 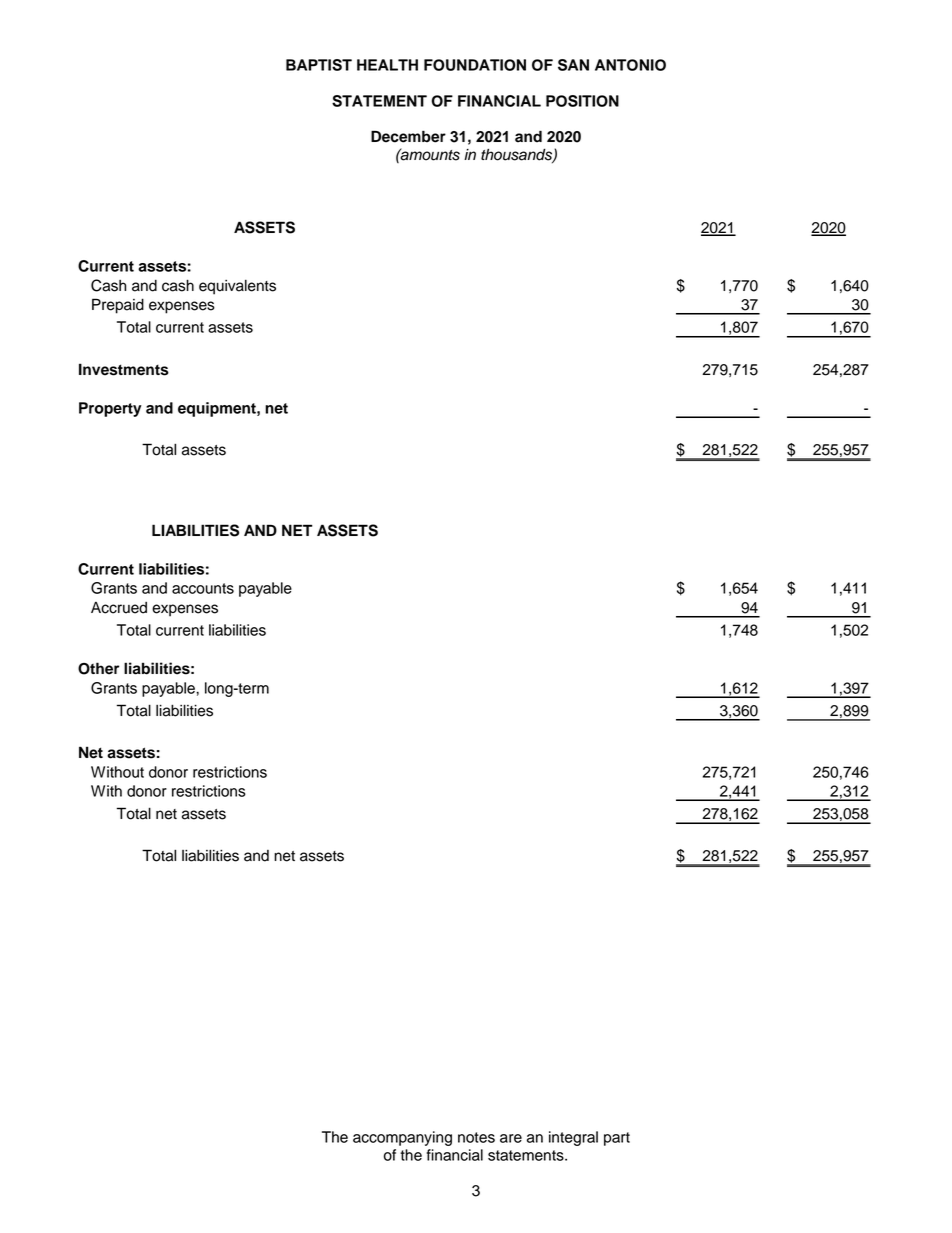 I want to click on integral, so click(x=573, y=1138).
